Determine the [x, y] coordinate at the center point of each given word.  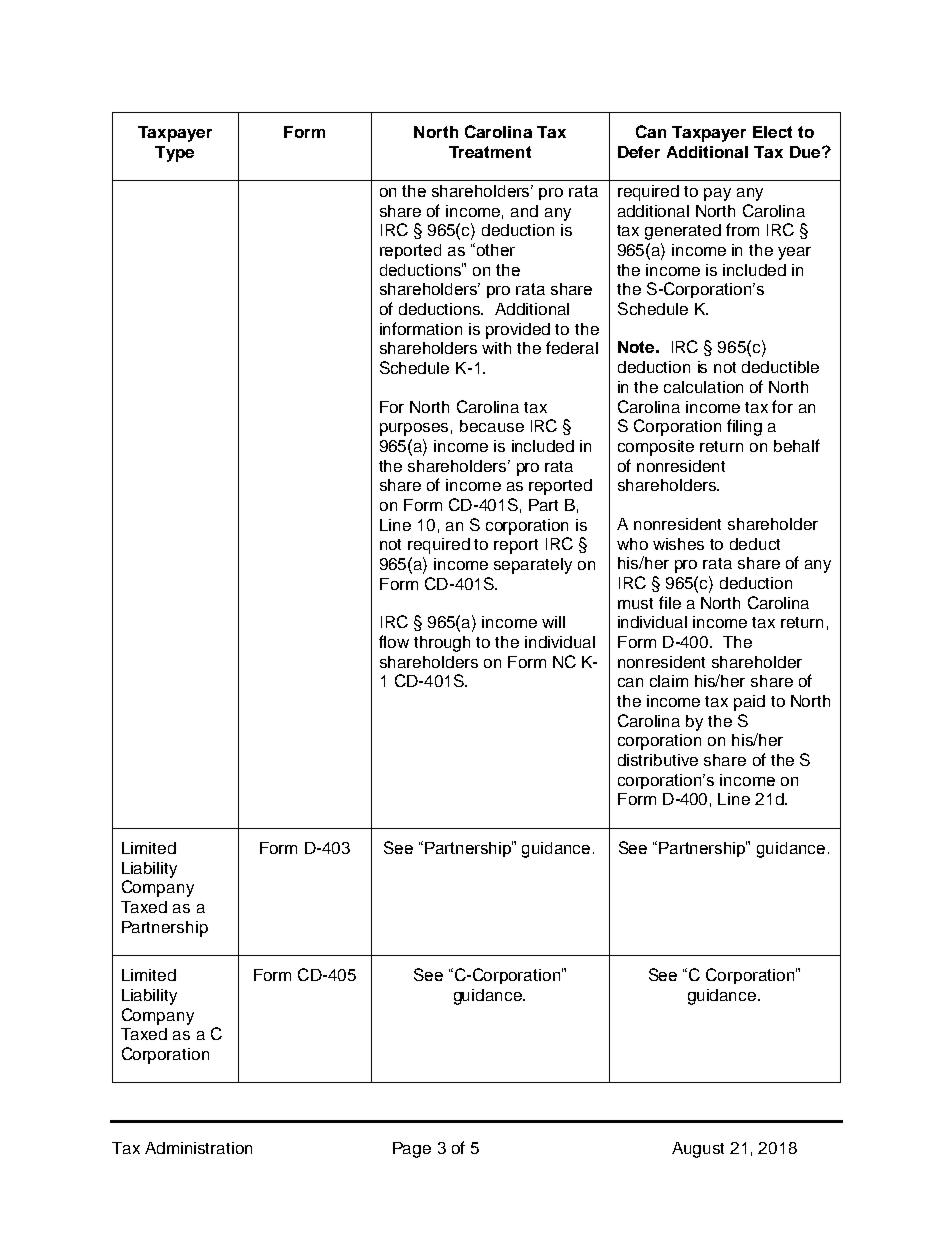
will [553, 622]
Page [412, 1150]
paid [749, 703]
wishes [678, 544]
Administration [198, 1148]
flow [394, 641]
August [698, 1150]
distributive [658, 760]
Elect [772, 132]
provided [518, 331]
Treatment [490, 152]
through [442, 644]
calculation [703, 387]
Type [174, 154]
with [496, 348]
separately [533, 566]
